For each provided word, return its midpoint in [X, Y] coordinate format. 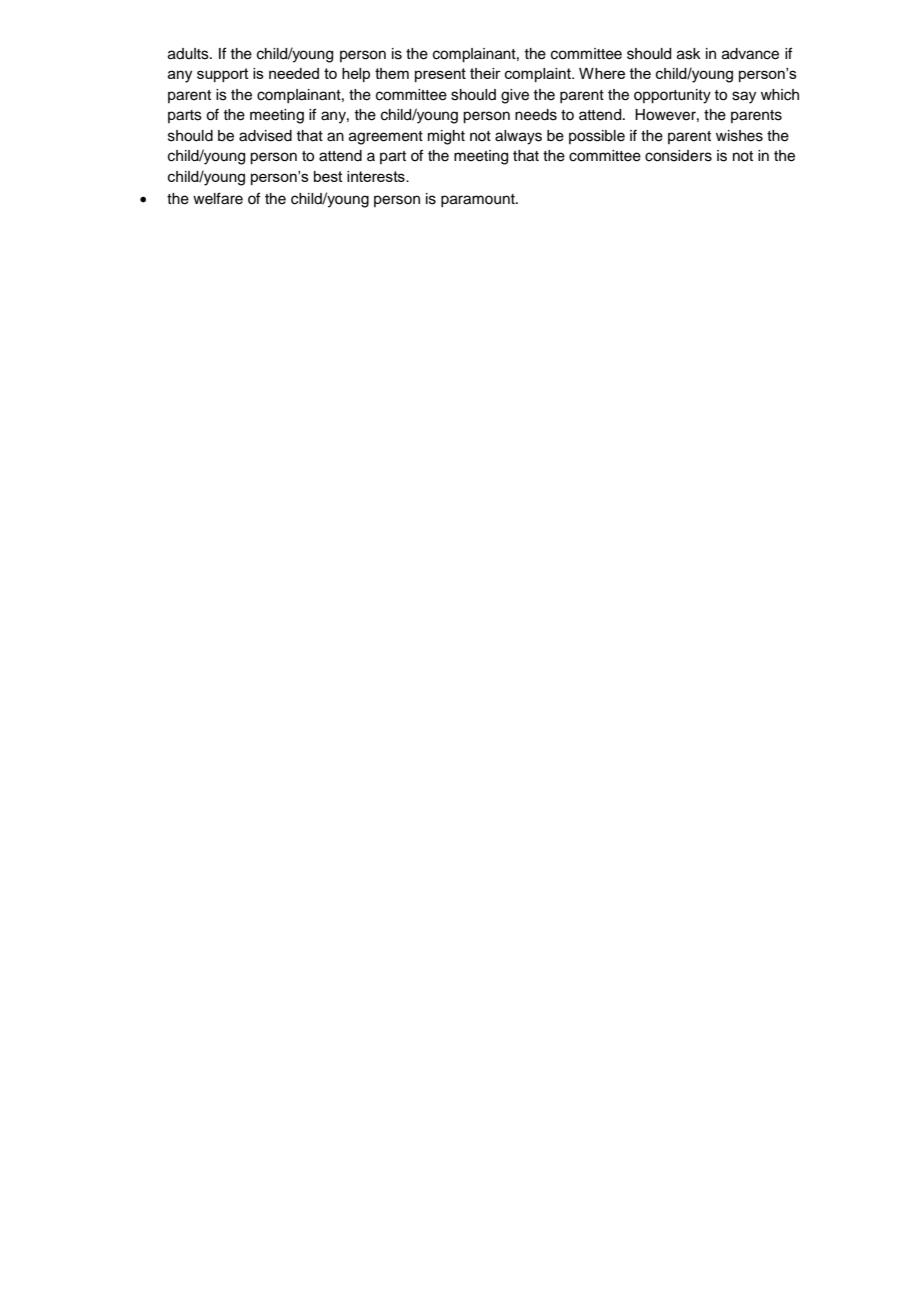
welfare [218, 198]
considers [678, 156]
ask [689, 54]
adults [189, 54]
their [485, 73]
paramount [479, 200]
